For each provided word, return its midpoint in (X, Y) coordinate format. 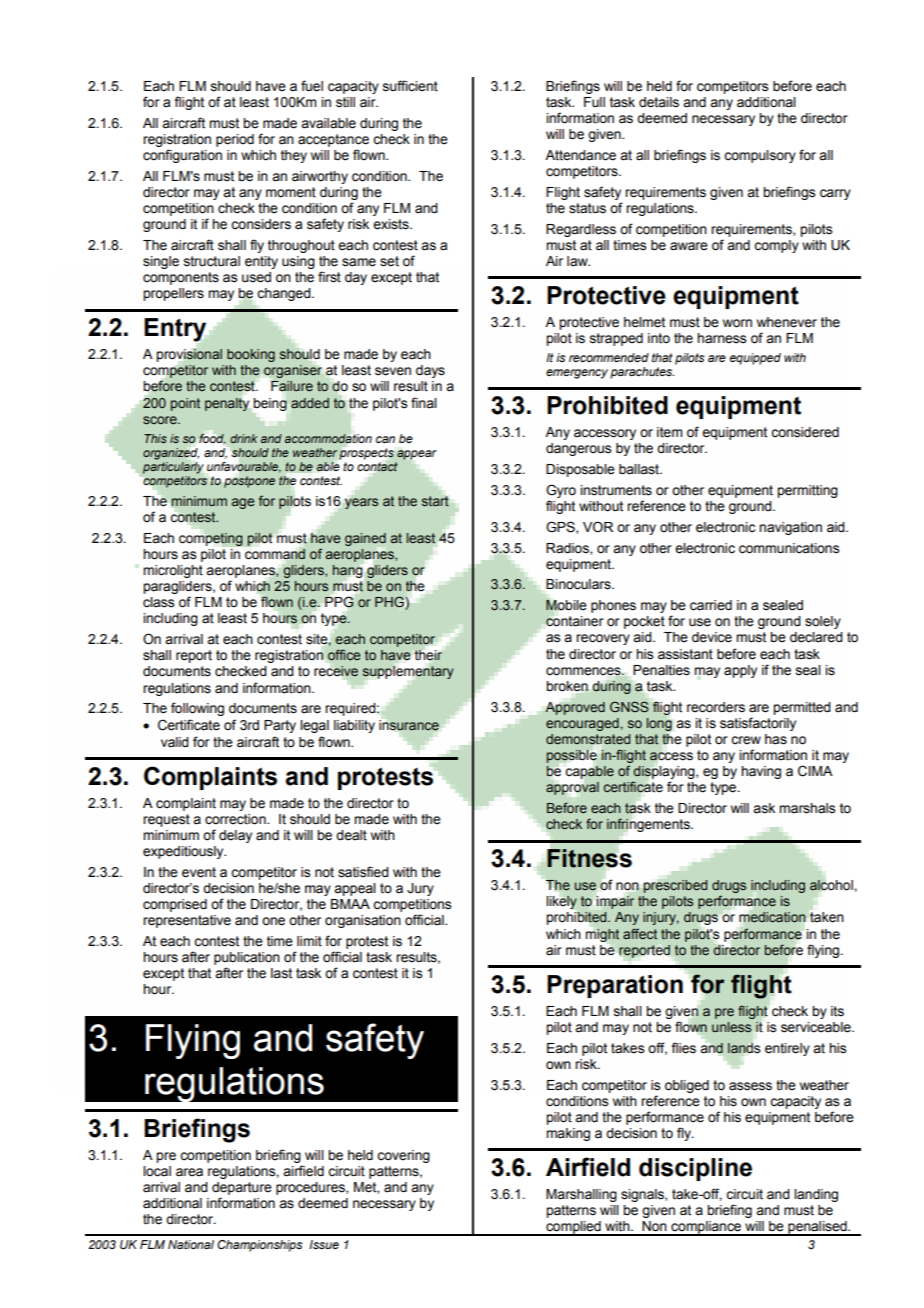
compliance (706, 1228)
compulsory (760, 156)
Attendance (580, 155)
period (235, 140)
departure (242, 1188)
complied (573, 1228)
